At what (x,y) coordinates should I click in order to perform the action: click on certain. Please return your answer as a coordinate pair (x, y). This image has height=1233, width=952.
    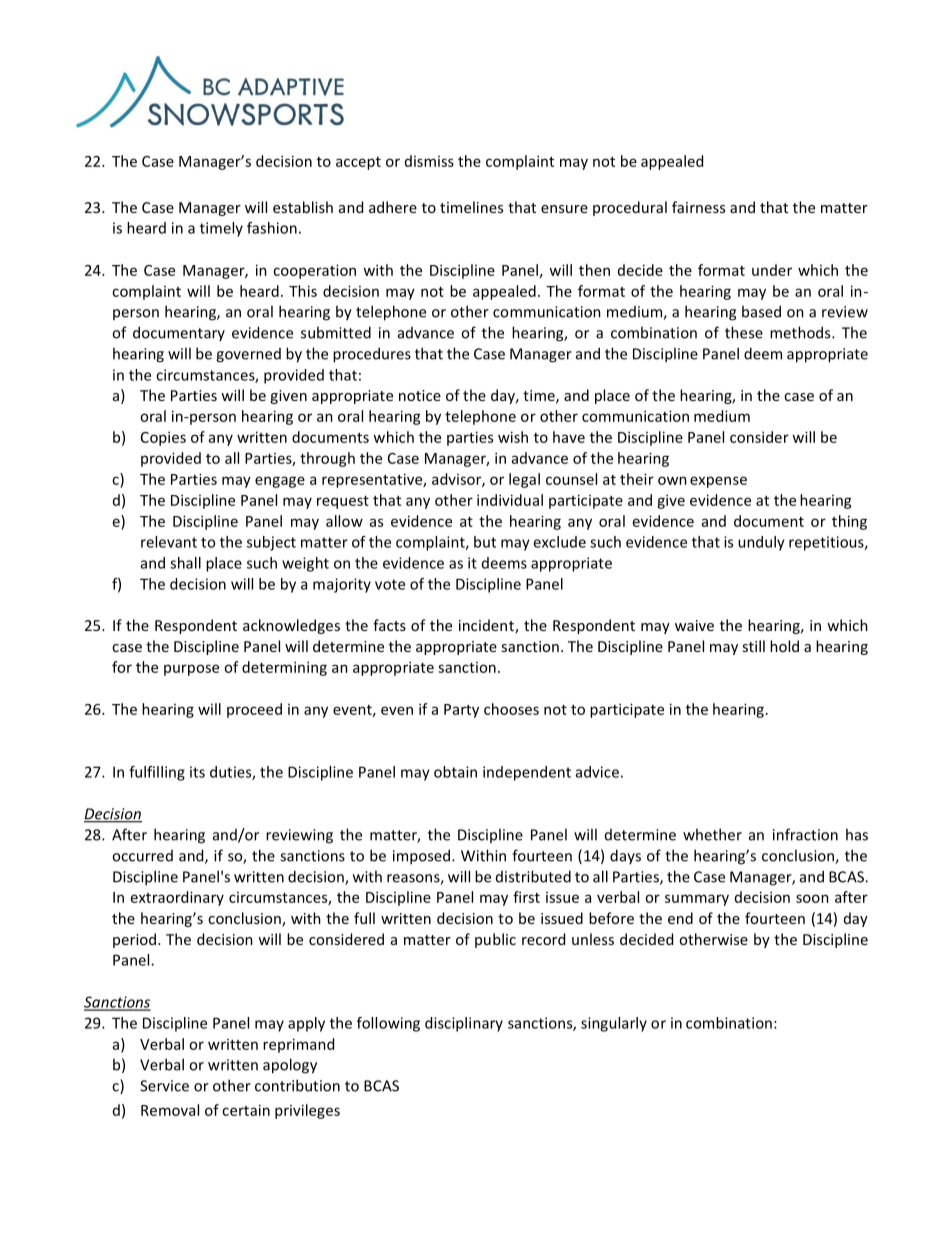
    Looking at the image, I should click on (246, 1110).
